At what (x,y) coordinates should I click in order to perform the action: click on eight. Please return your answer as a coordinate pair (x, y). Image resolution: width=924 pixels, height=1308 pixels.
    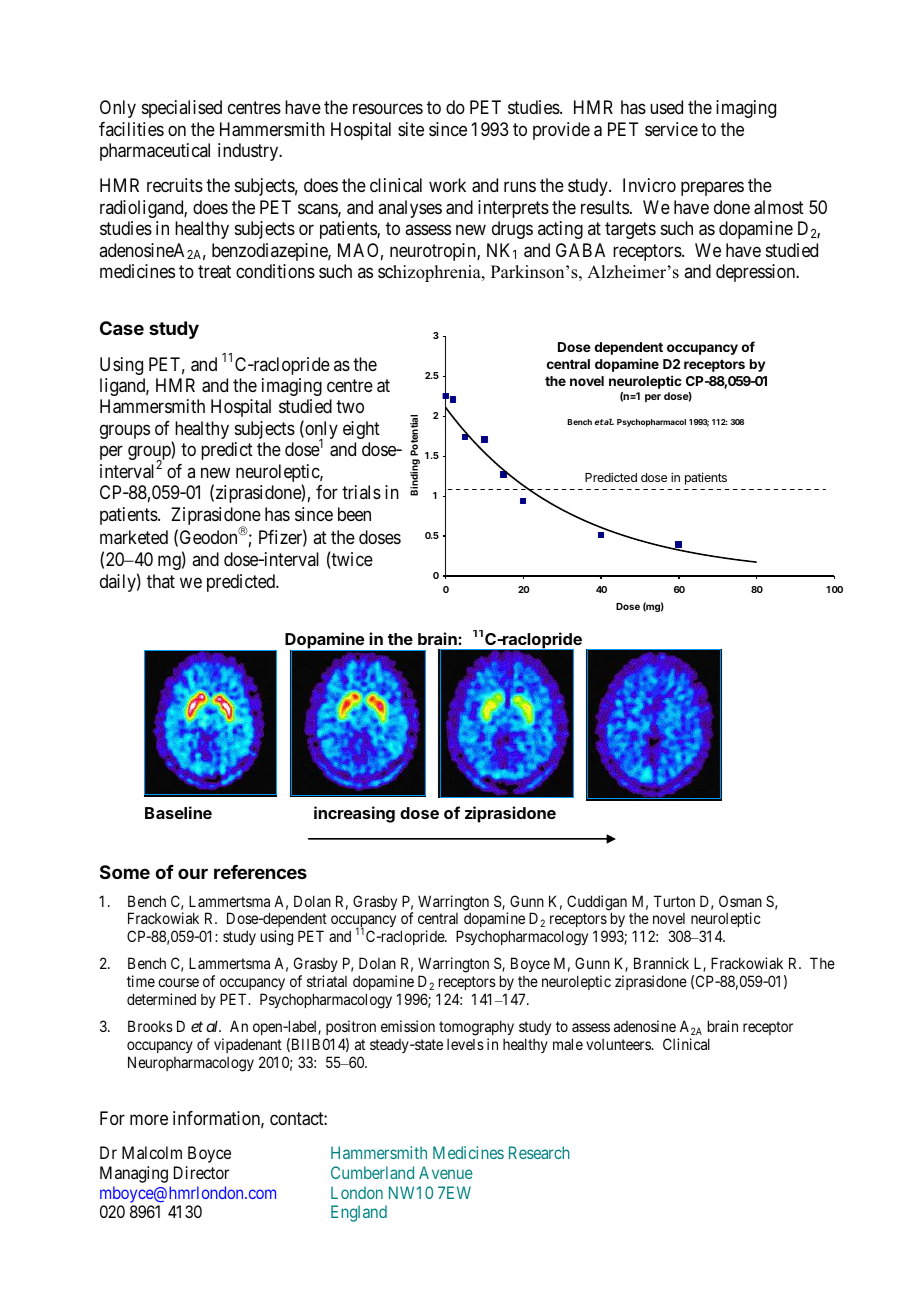
    Looking at the image, I should click on (361, 430).
